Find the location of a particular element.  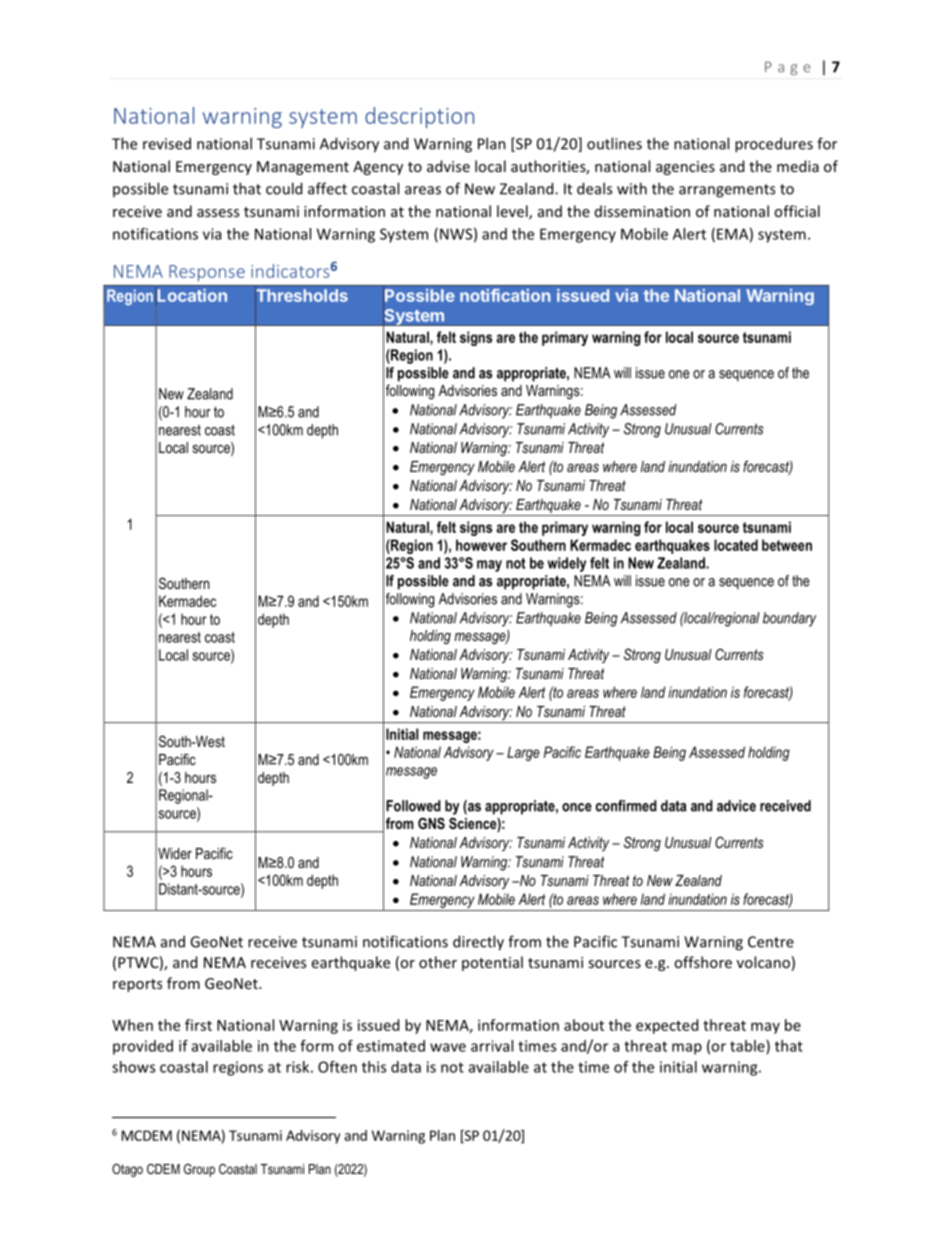

revised is located at coordinates (167, 143).
